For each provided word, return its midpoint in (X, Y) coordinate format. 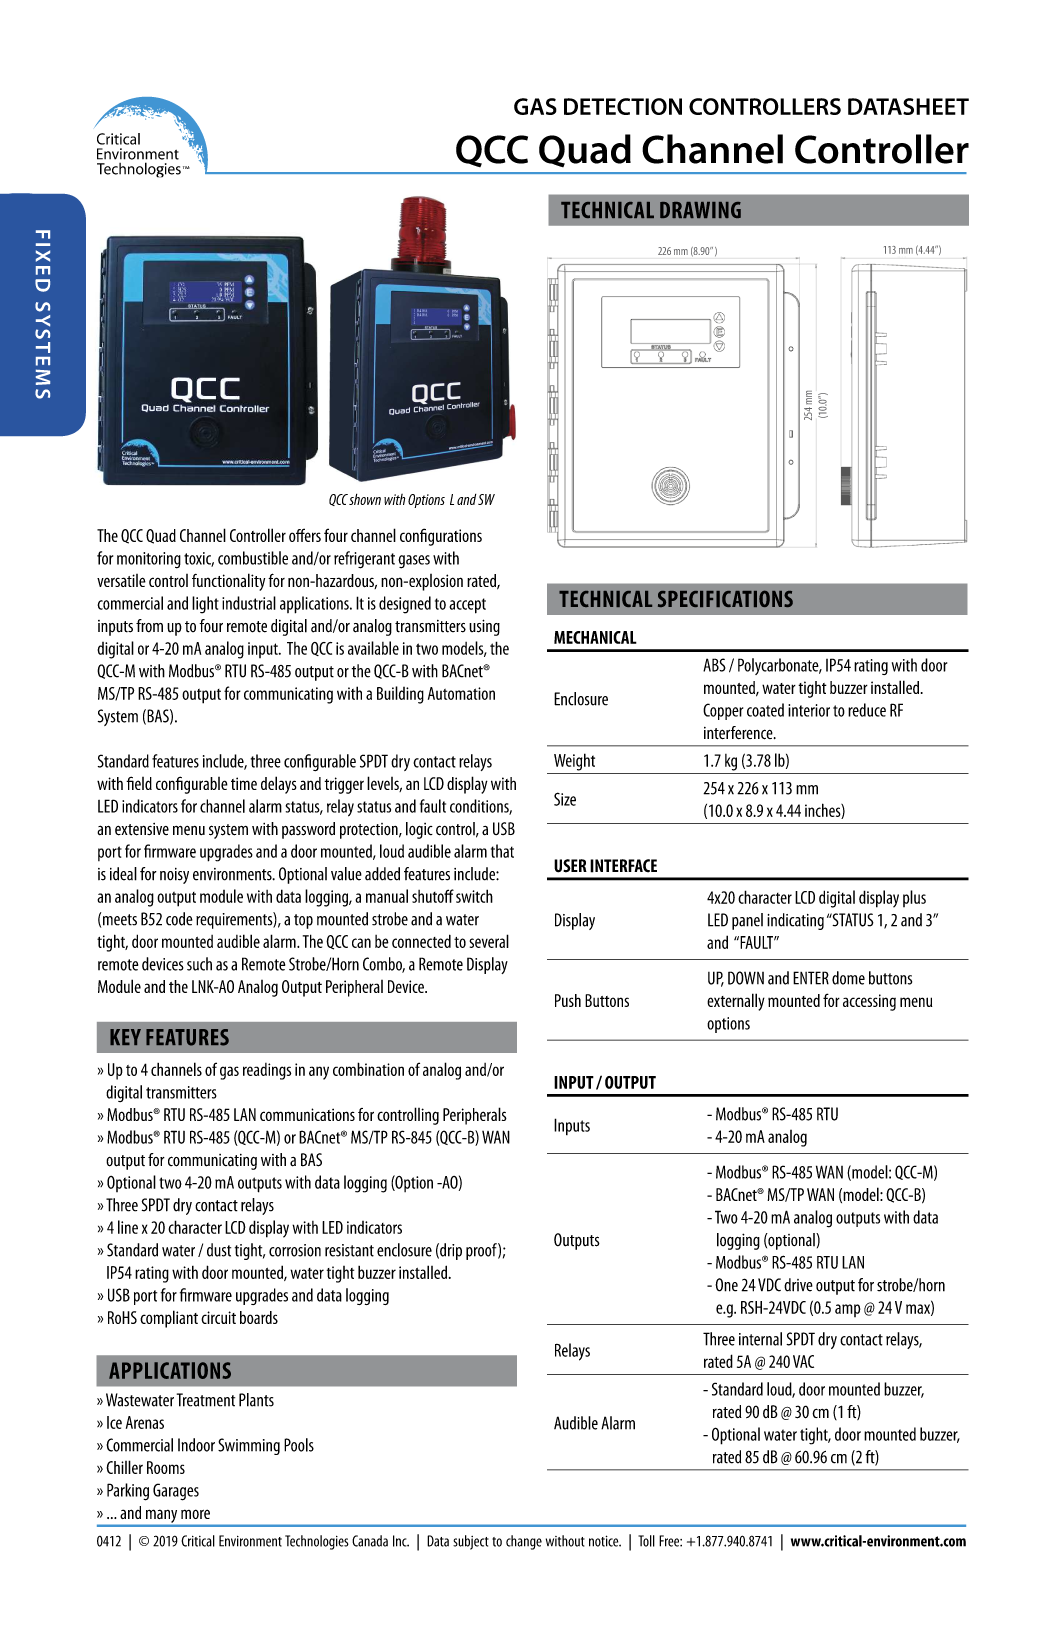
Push (568, 1000)
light (205, 605)
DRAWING (700, 210)
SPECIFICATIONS (725, 598)
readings (267, 1071)
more (195, 1514)
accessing (869, 1002)
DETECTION (623, 106)
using (484, 627)
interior (809, 710)
